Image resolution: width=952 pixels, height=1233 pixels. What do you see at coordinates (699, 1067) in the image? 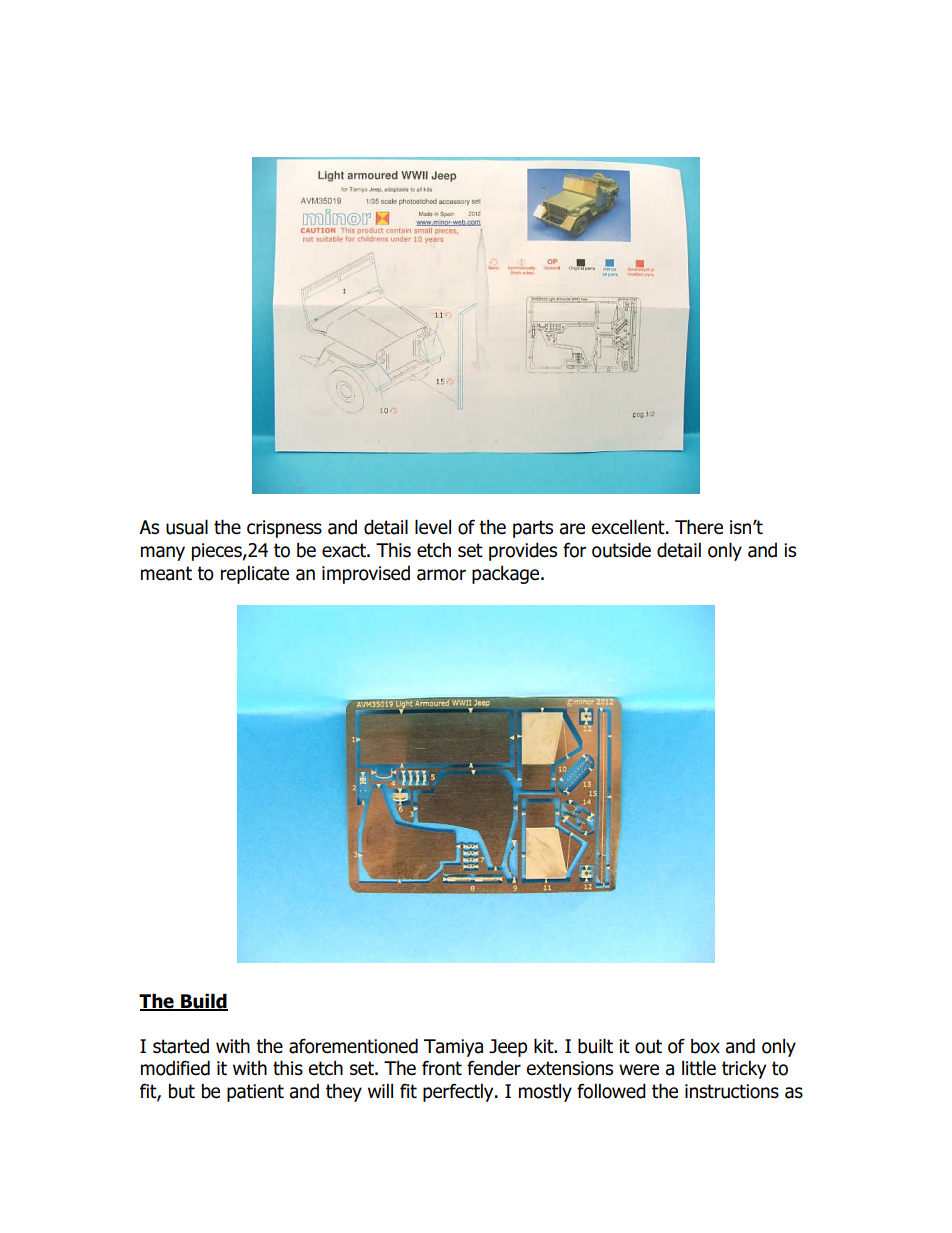
I see `little` at bounding box center [699, 1067].
